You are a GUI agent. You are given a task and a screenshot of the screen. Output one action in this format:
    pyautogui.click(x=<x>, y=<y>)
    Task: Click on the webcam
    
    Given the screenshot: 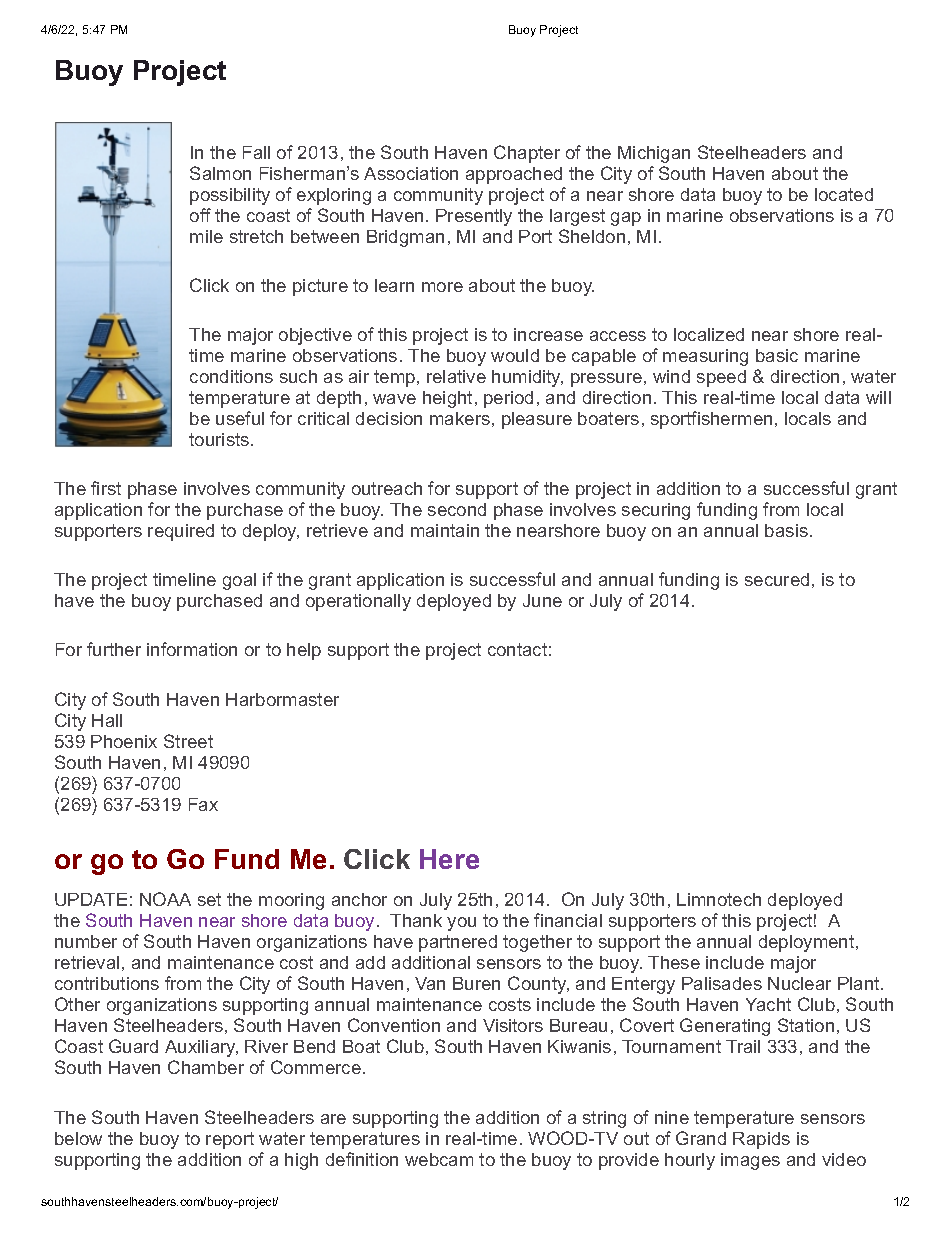 What is the action you would take?
    pyautogui.click(x=439, y=1159)
